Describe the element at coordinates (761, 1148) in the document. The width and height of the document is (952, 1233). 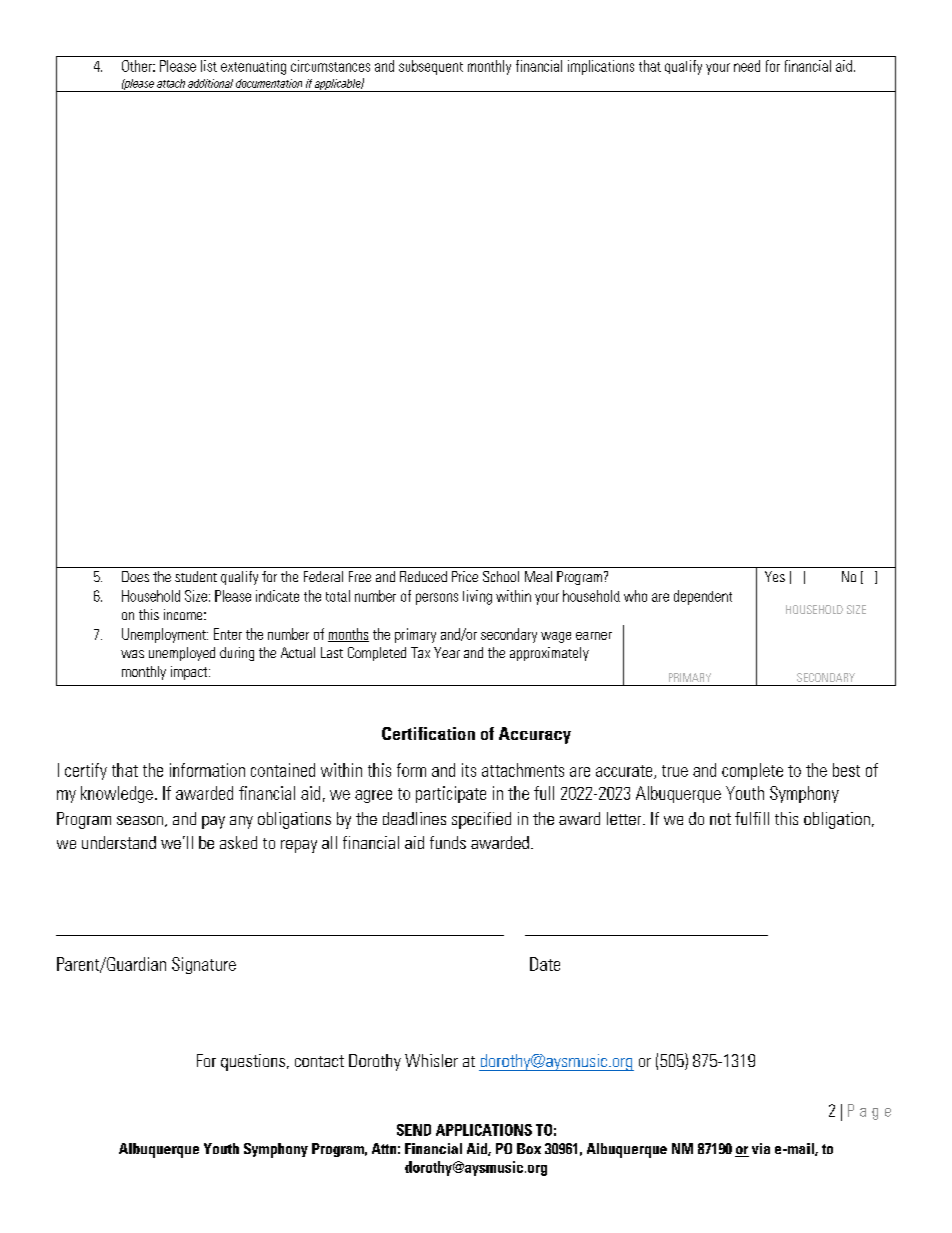
I see `via` at that location.
